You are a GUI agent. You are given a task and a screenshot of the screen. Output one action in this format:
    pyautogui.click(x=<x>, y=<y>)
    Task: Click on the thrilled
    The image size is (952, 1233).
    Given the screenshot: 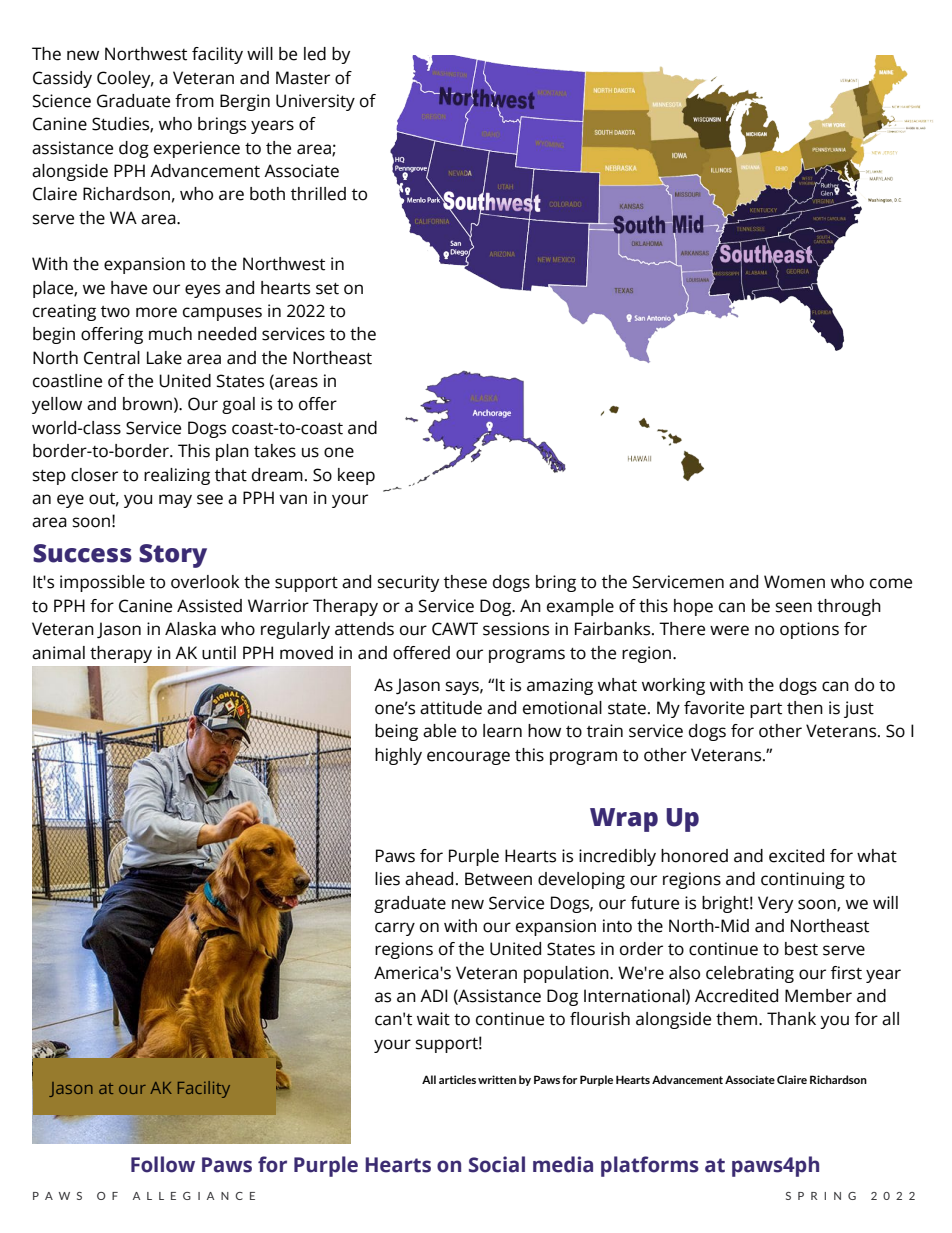 What is the action you would take?
    pyautogui.click(x=318, y=194)
